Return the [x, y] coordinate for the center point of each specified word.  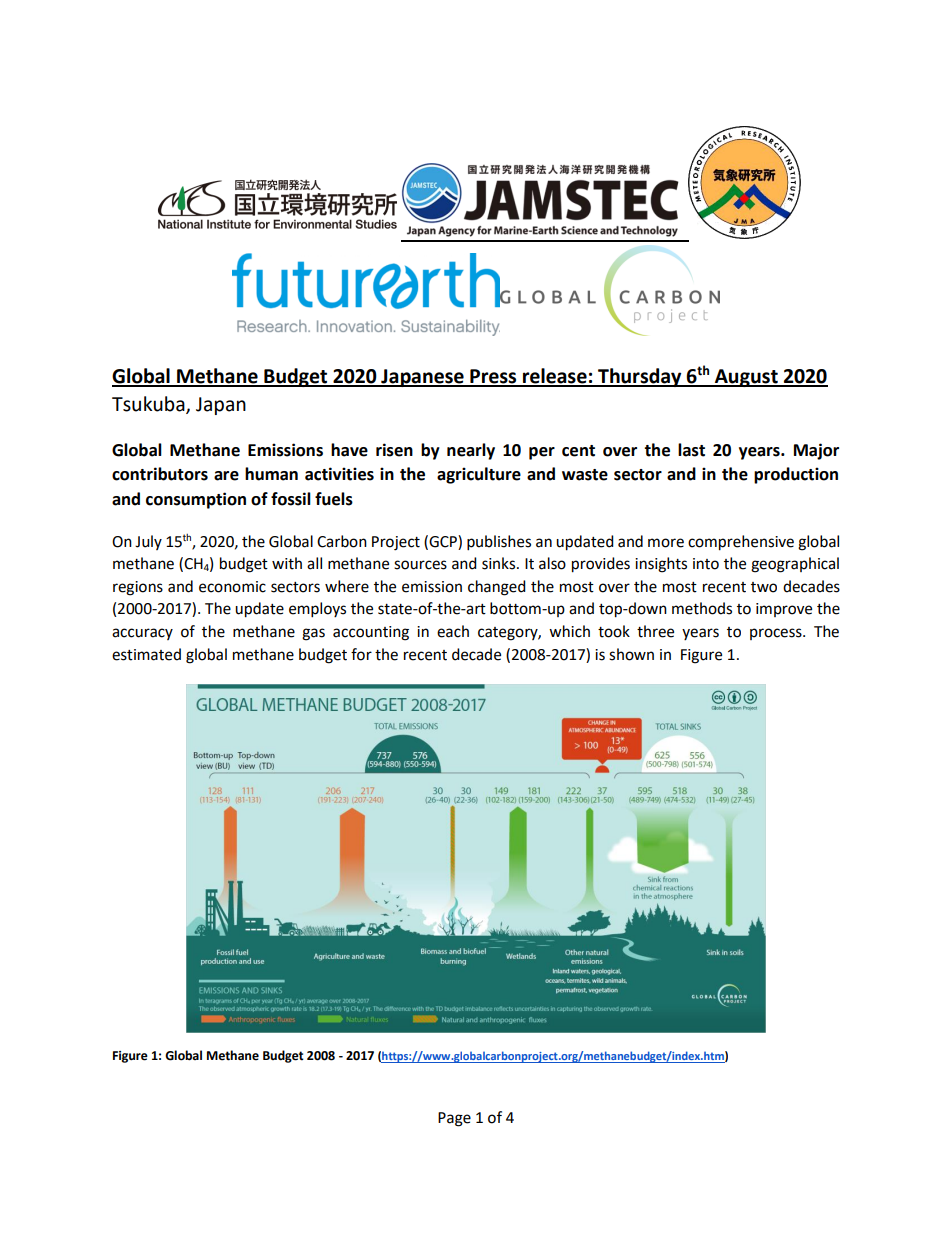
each [453, 631]
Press [493, 377]
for [361, 654]
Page [454, 1119]
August [746, 378]
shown [631, 654]
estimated [146, 654]
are [226, 476]
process [777, 634]
